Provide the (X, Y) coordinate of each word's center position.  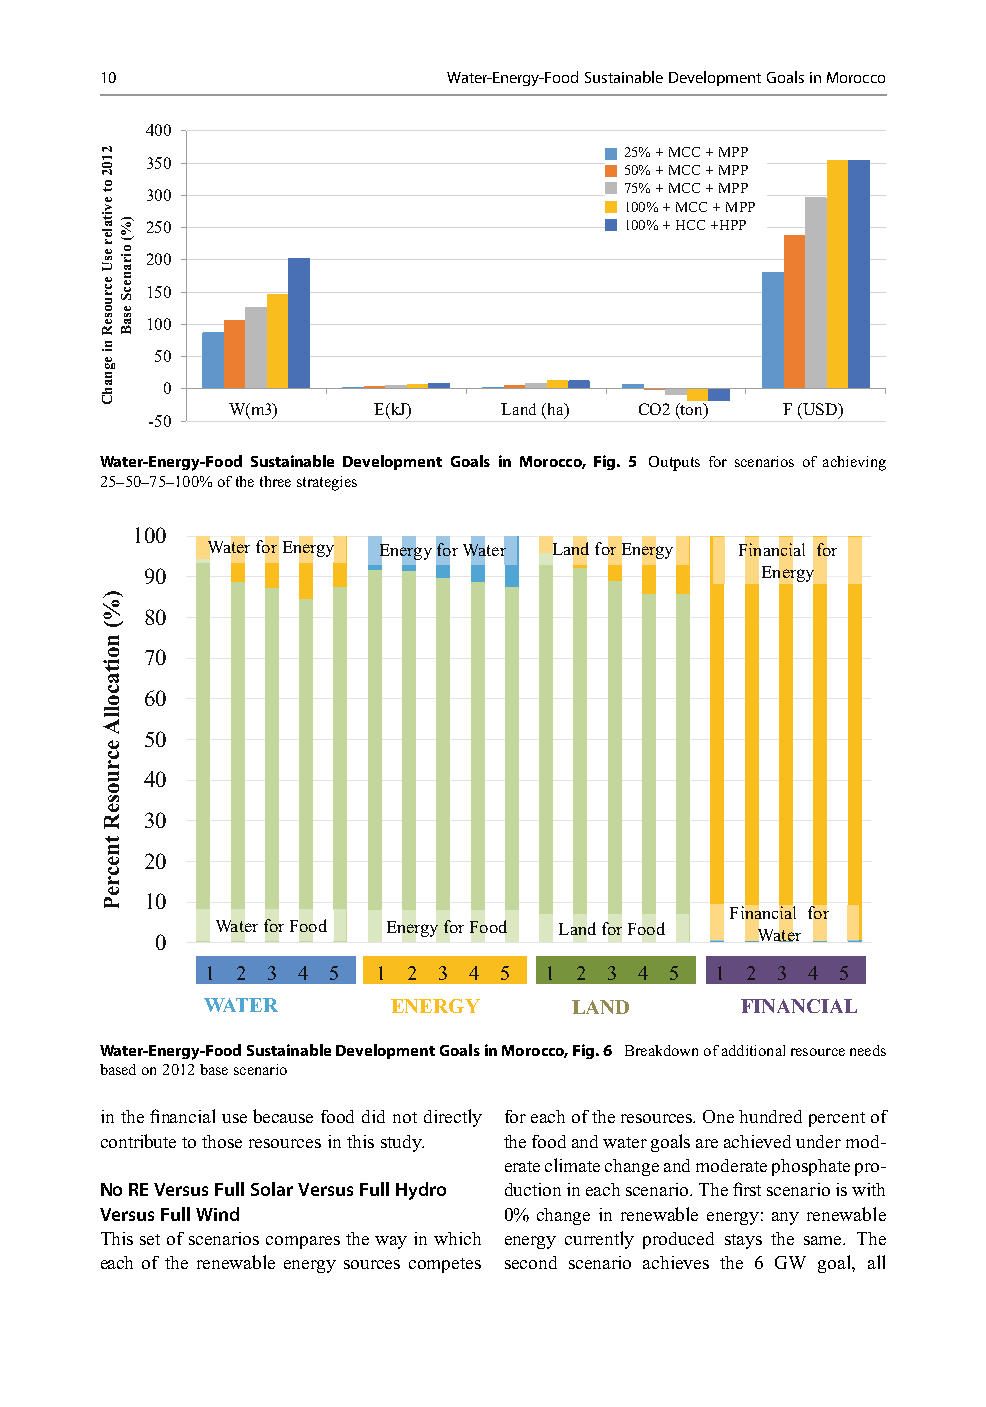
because (283, 1116)
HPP (731, 225)
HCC (690, 225)
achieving (854, 463)
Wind (217, 1214)
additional (753, 1050)
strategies (327, 483)
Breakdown (661, 1050)
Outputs (674, 463)
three (275, 481)
